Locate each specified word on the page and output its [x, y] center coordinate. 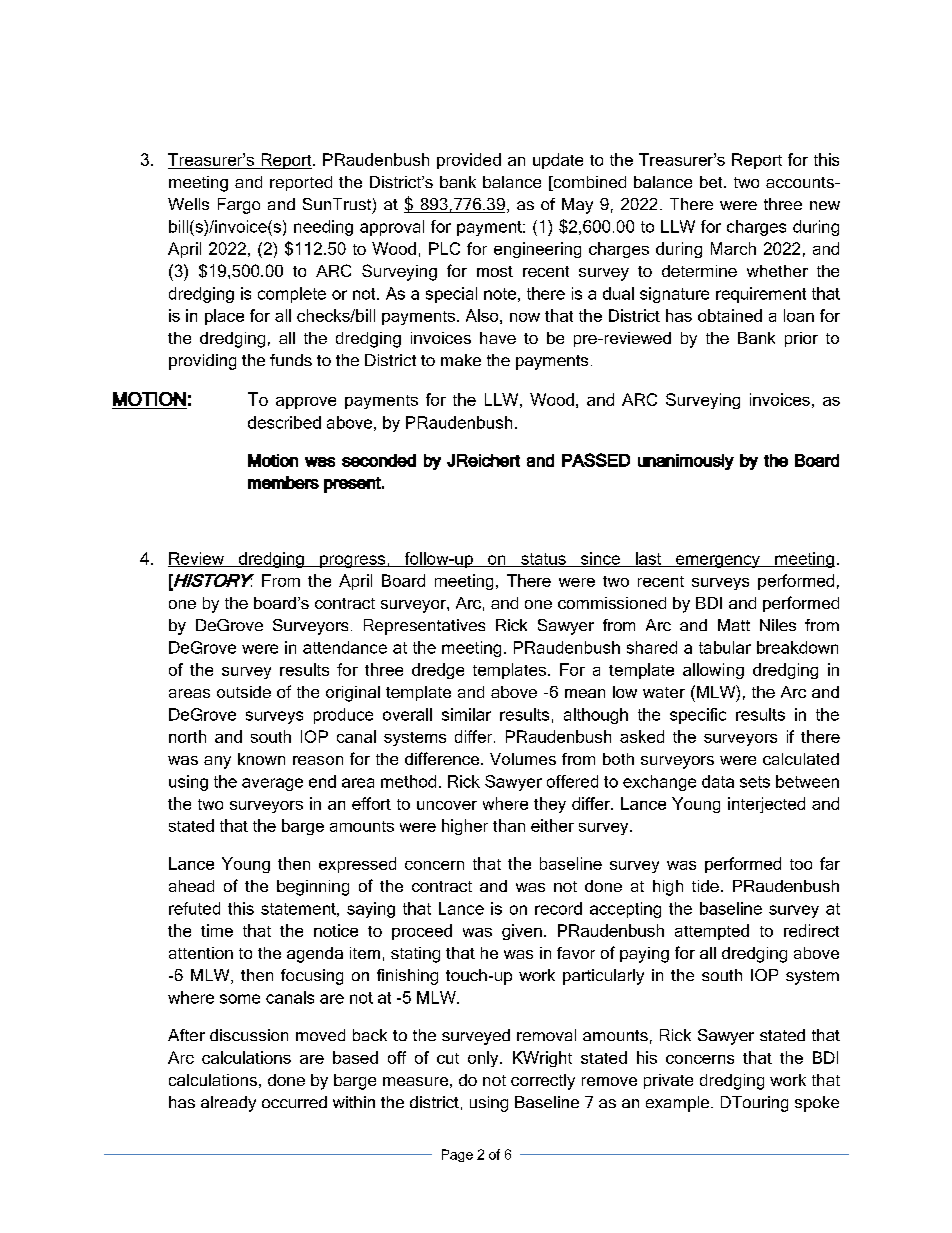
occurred [294, 1102]
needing [323, 228]
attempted [712, 932]
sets [755, 782]
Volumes [523, 759]
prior [801, 339]
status [543, 560]
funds [291, 360]
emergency [718, 561]
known [261, 759]
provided [469, 161]
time [217, 930]
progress [353, 561]
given [522, 932]
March [733, 248]
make [461, 360]
